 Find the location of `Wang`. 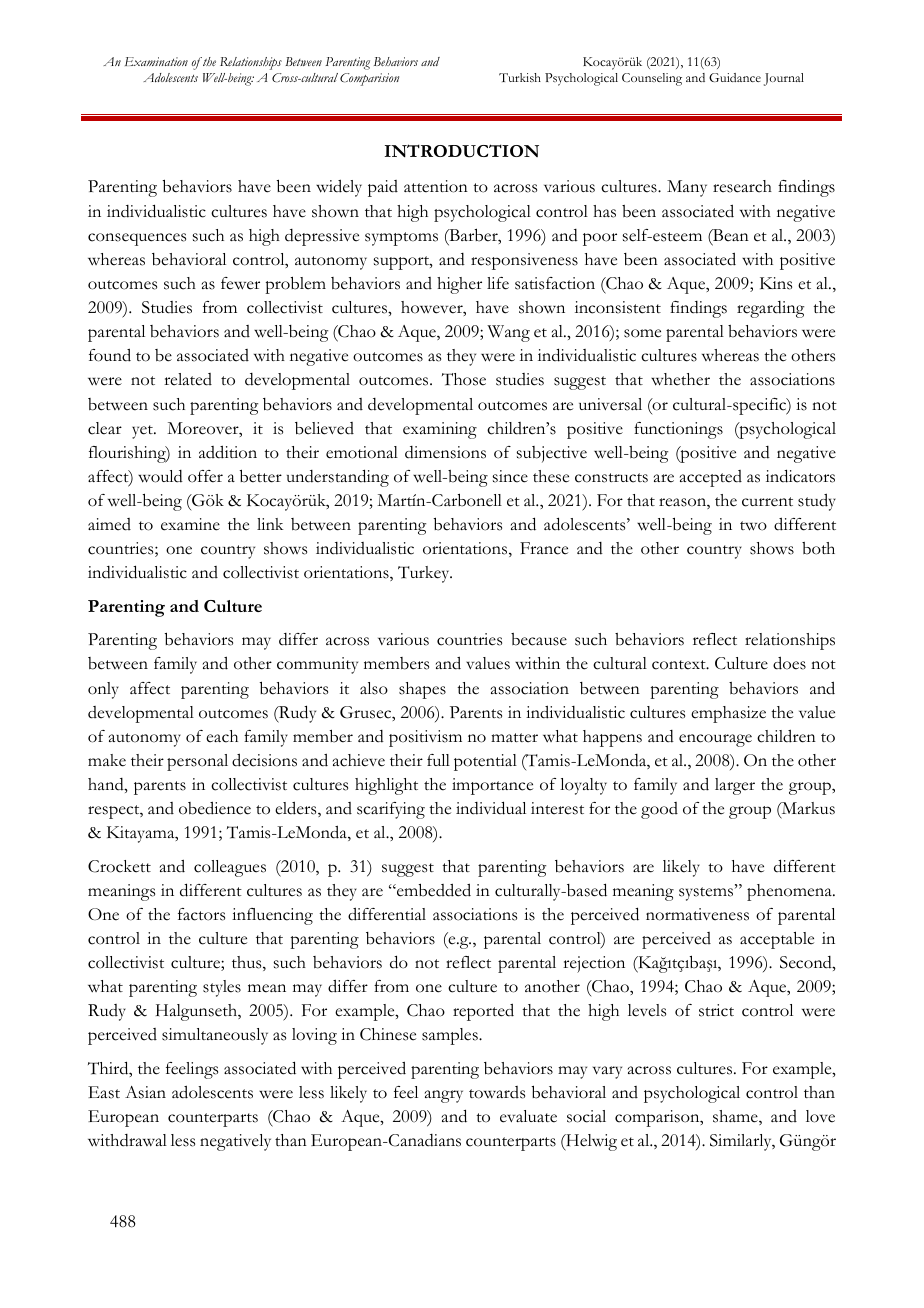

Wang is located at coordinates (508, 333).
